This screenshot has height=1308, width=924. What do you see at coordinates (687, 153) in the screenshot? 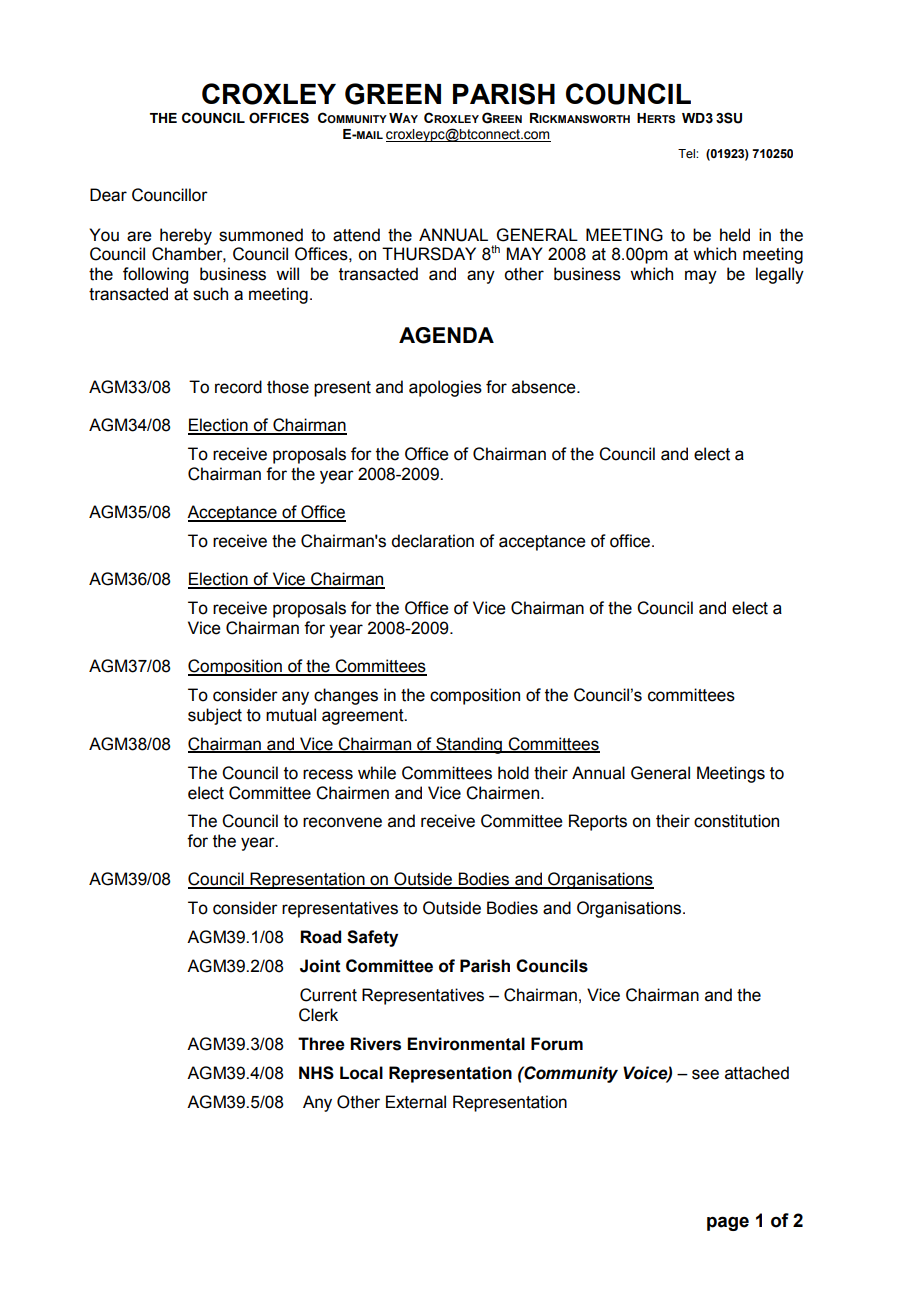
I see `Tel` at bounding box center [687, 153].
